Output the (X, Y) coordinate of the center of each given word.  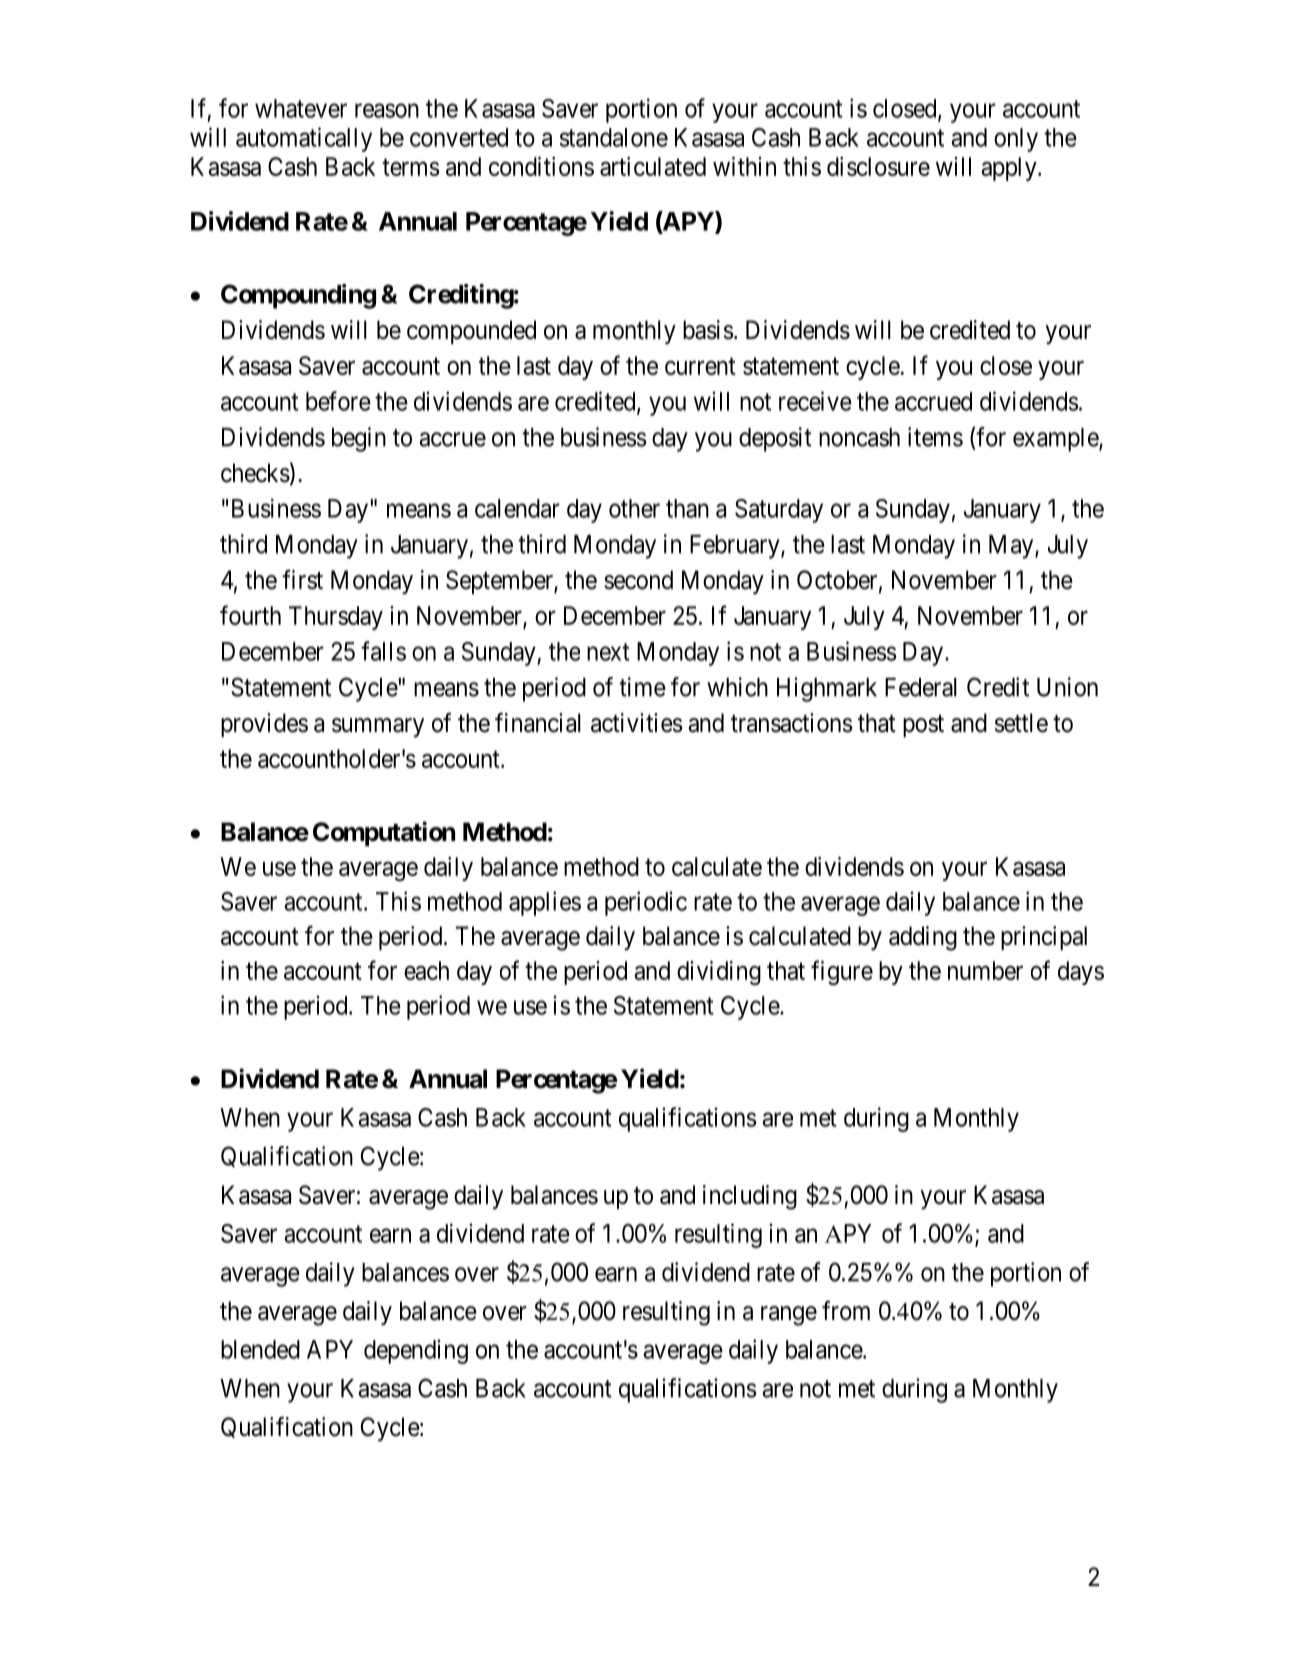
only (1016, 140)
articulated (653, 166)
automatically (304, 139)
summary (378, 728)
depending (416, 1351)
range (789, 1316)
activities (636, 723)
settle (1021, 723)
